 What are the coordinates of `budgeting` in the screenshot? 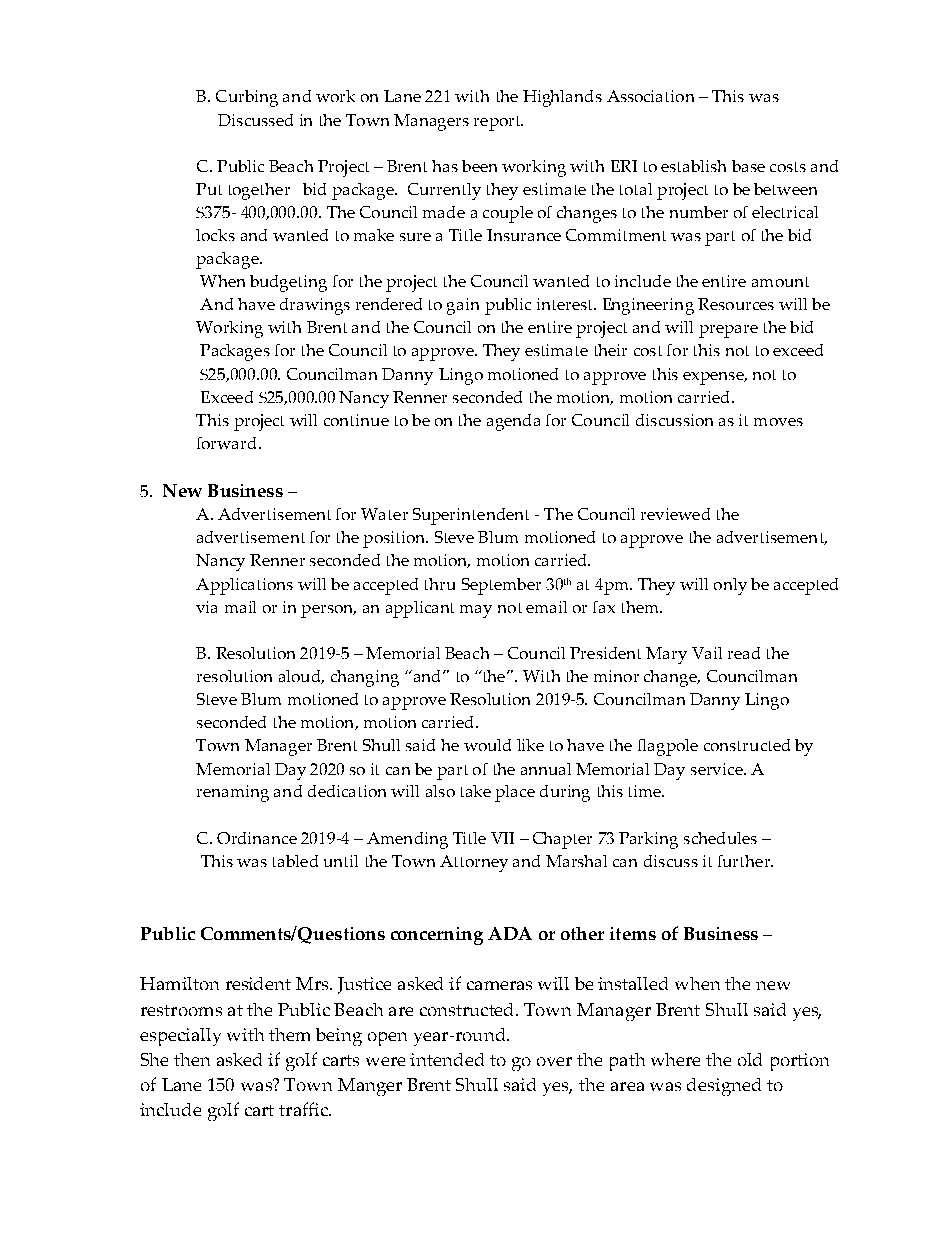 It's located at (288, 283).
